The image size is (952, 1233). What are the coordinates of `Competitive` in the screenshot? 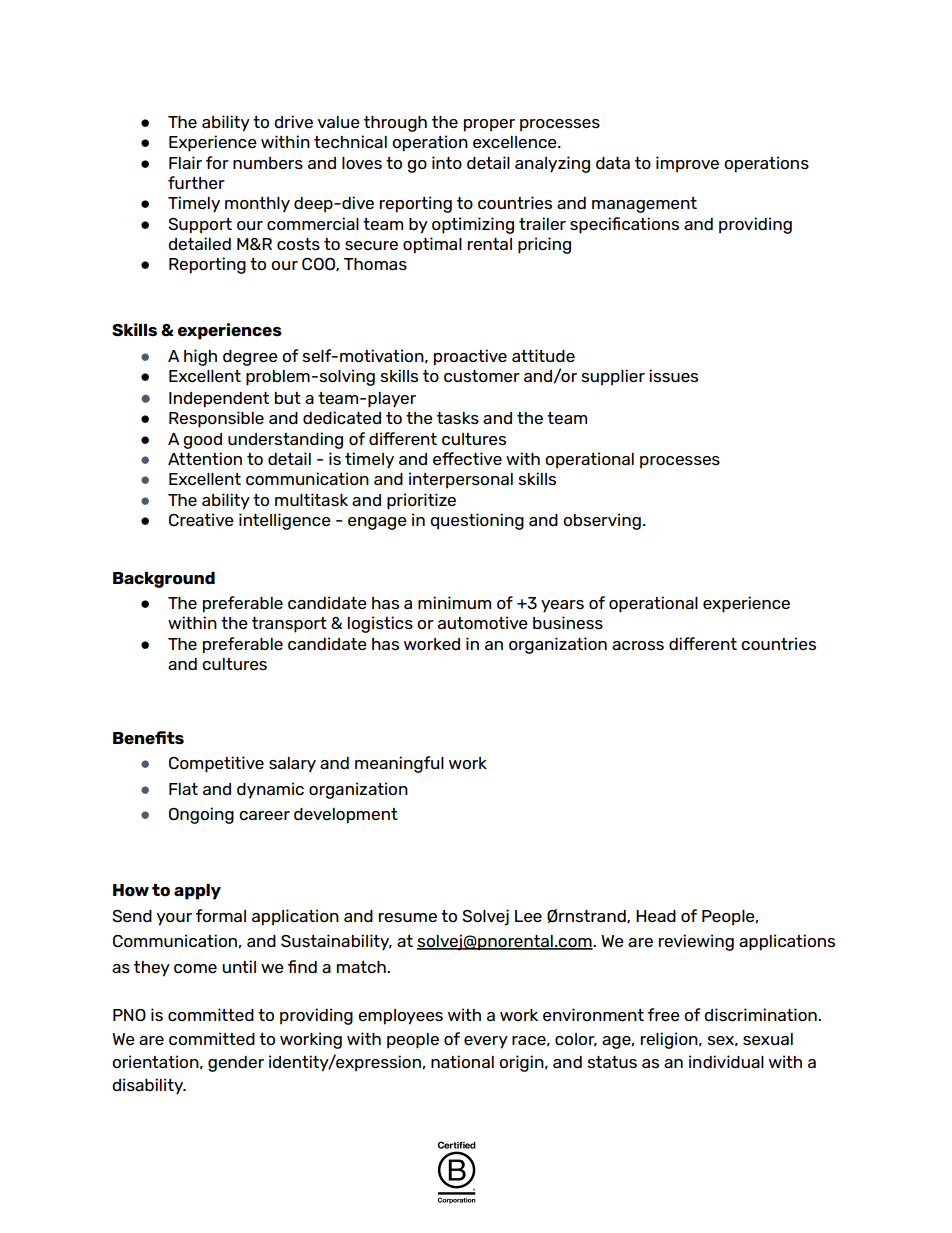 It's located at (216, 764).
